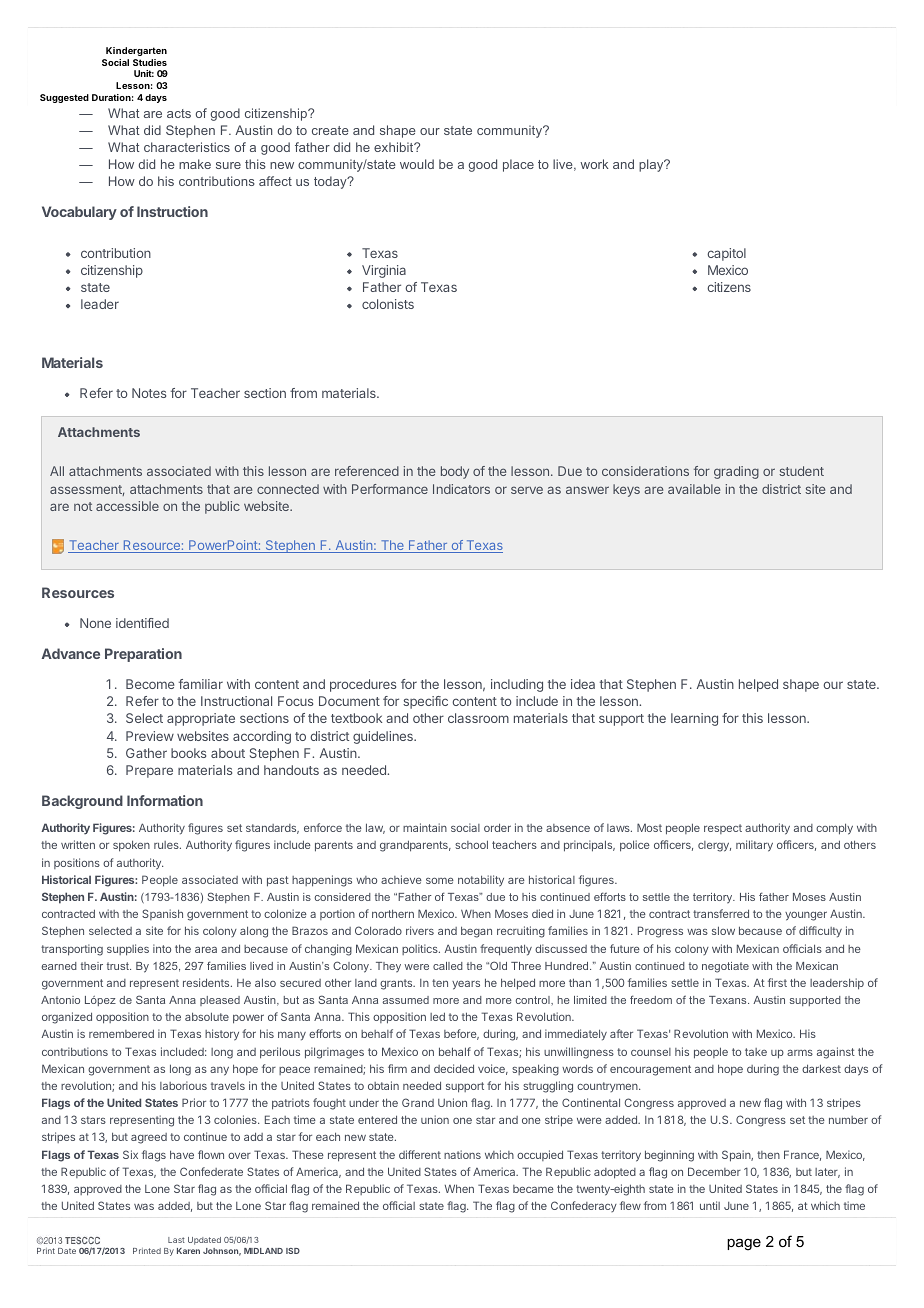  I want to click on would, so click(417, 164).
